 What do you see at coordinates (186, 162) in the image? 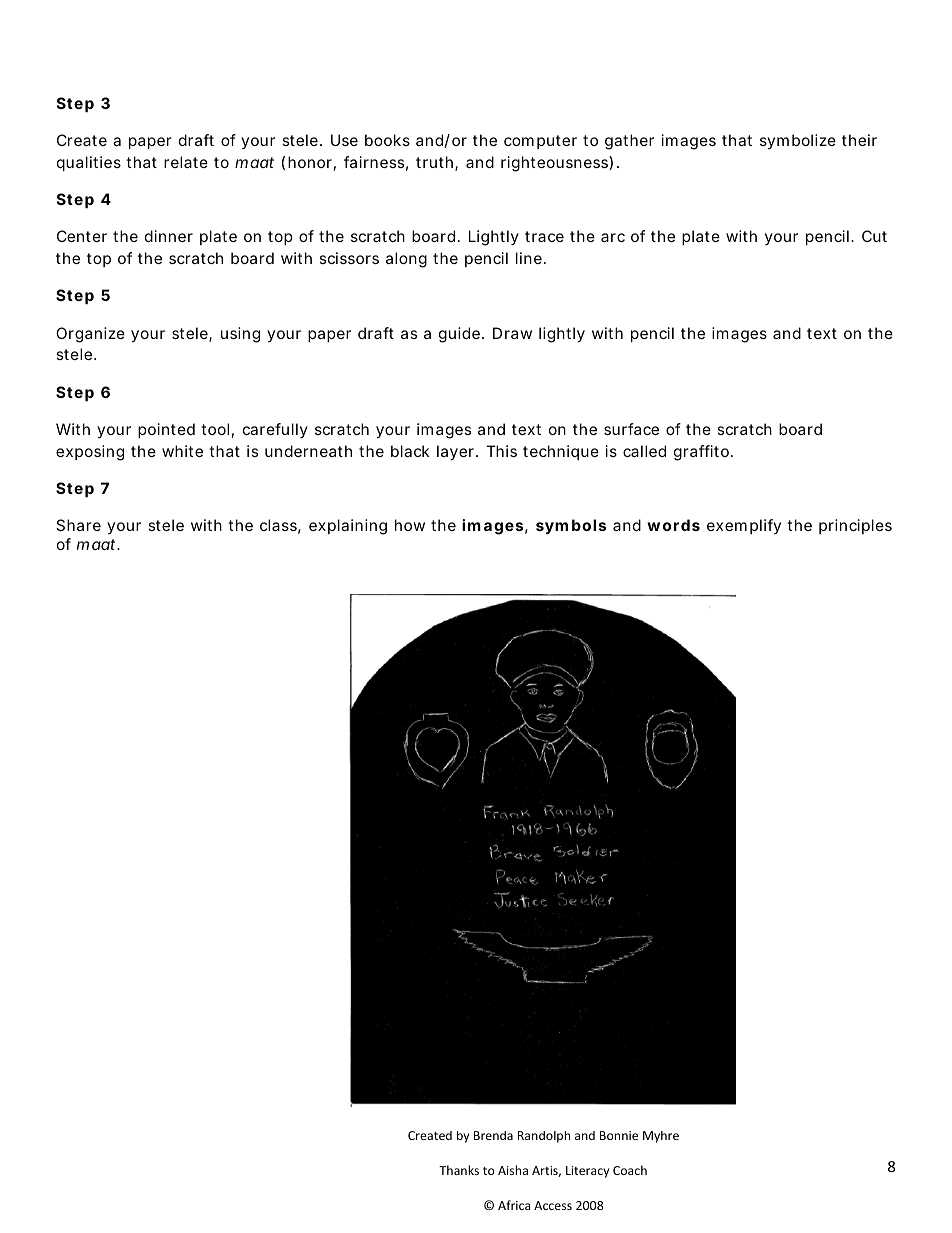
I see `relate` at bounding box center [186, 162].
